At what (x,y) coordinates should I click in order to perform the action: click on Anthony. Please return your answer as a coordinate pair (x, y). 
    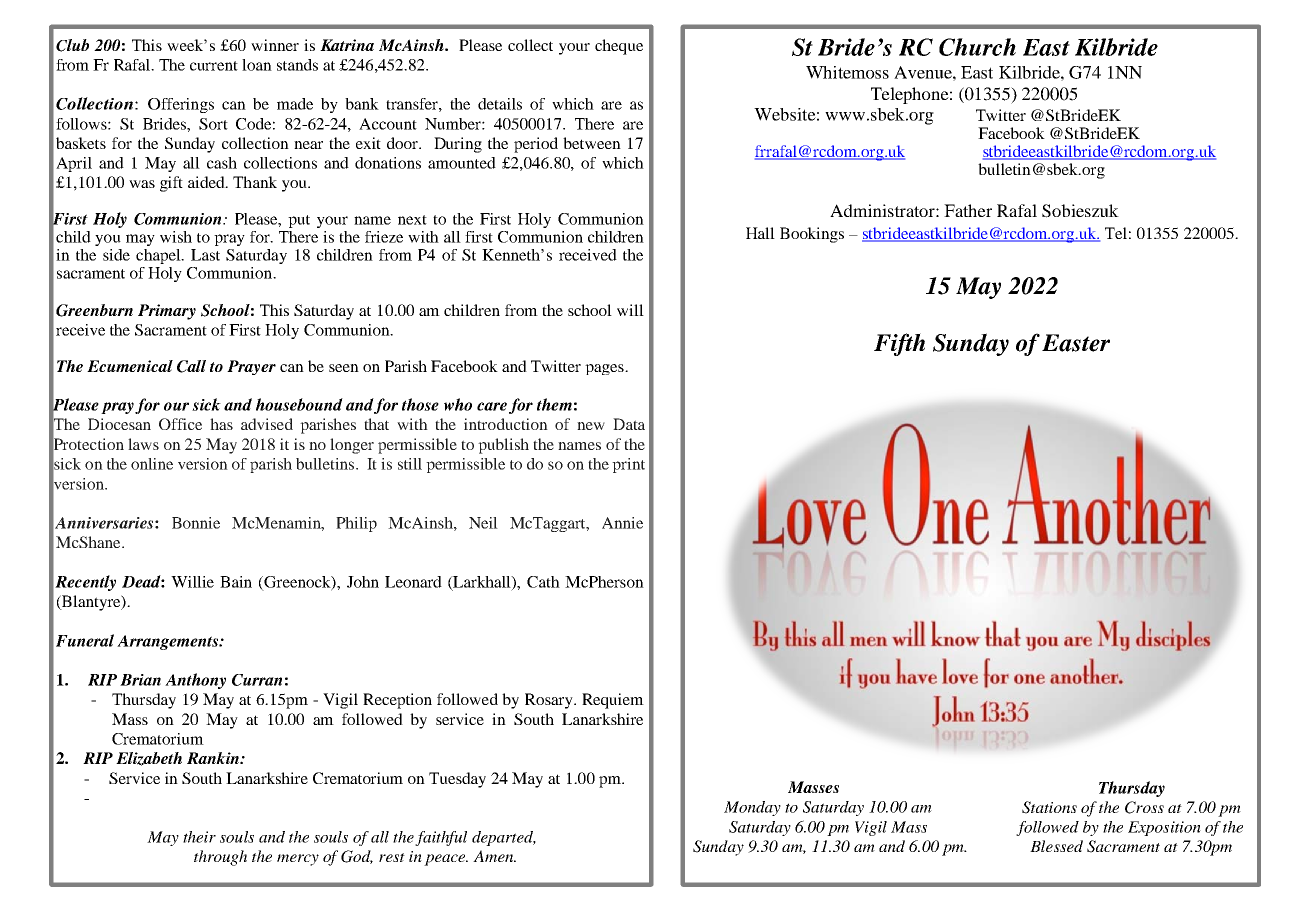
    Looking at the image, I should click on (195, 681).
